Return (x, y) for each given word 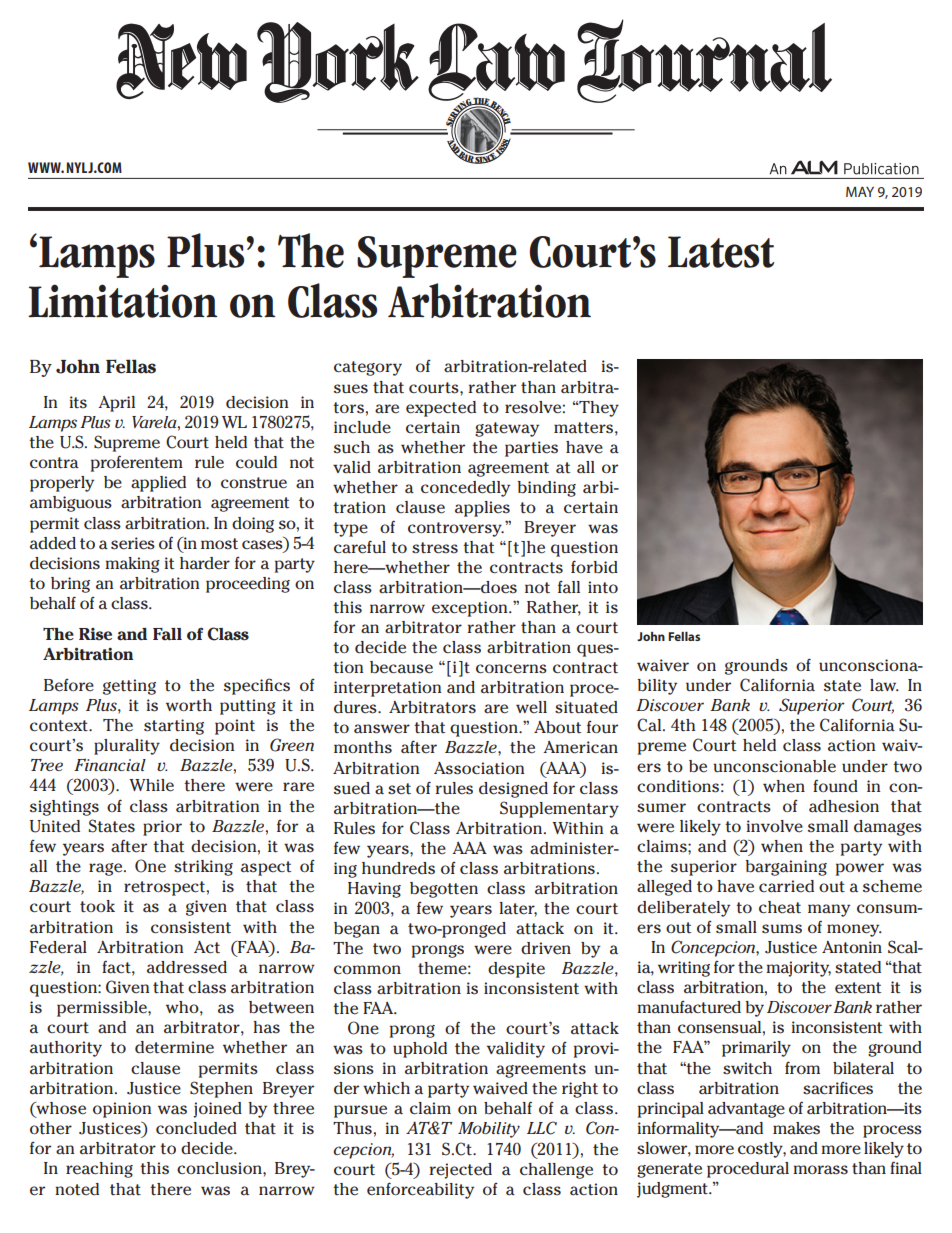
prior (162, 828)
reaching (99, 1170)
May (860, 192)
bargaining (786, 868)
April (116, 404)
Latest (721, 252)
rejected (460, 1171)
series (133, 543)
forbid (594, 567)
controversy (456, 529)
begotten (444, 890)
